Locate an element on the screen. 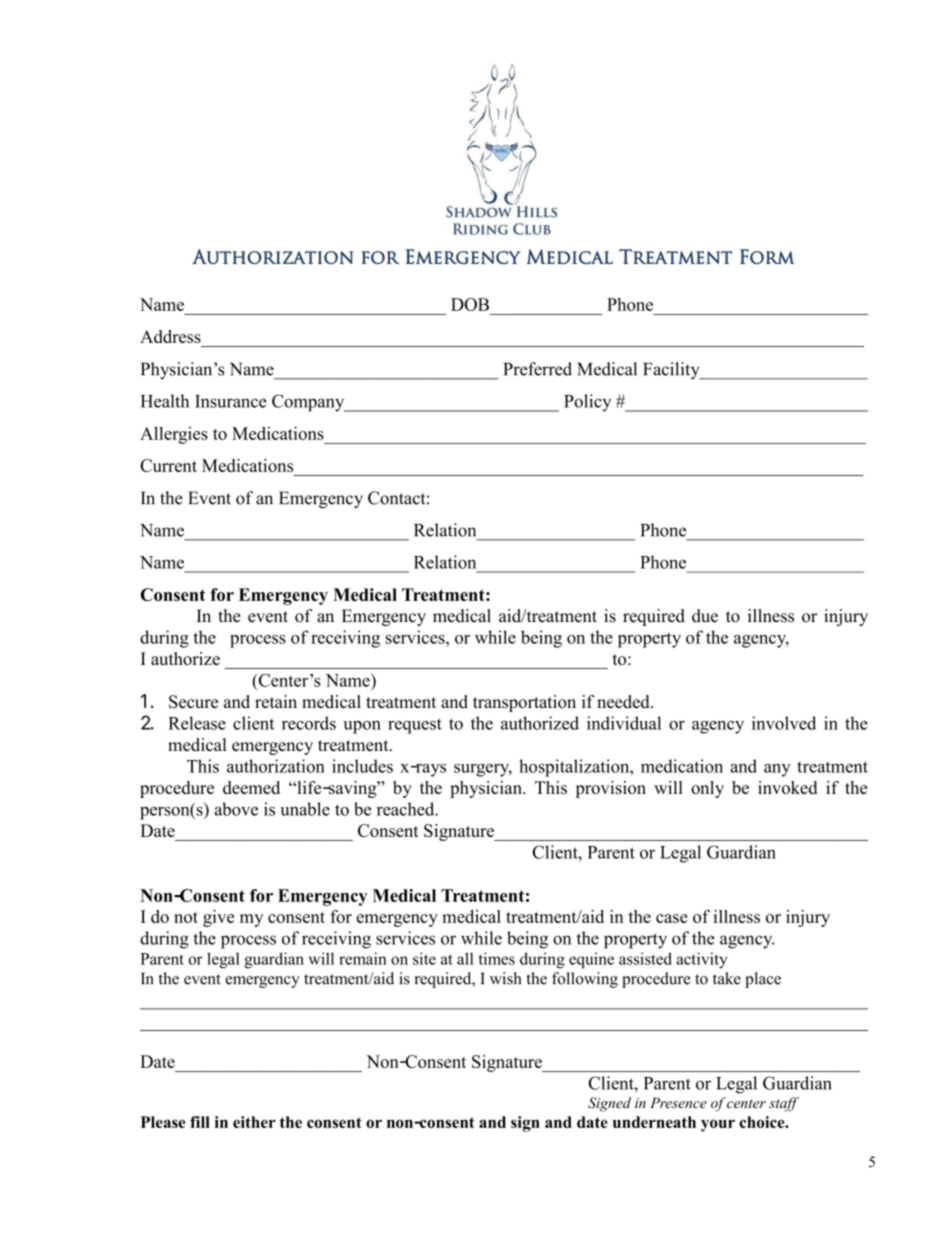  includes is located at coordinates (362, 766).
